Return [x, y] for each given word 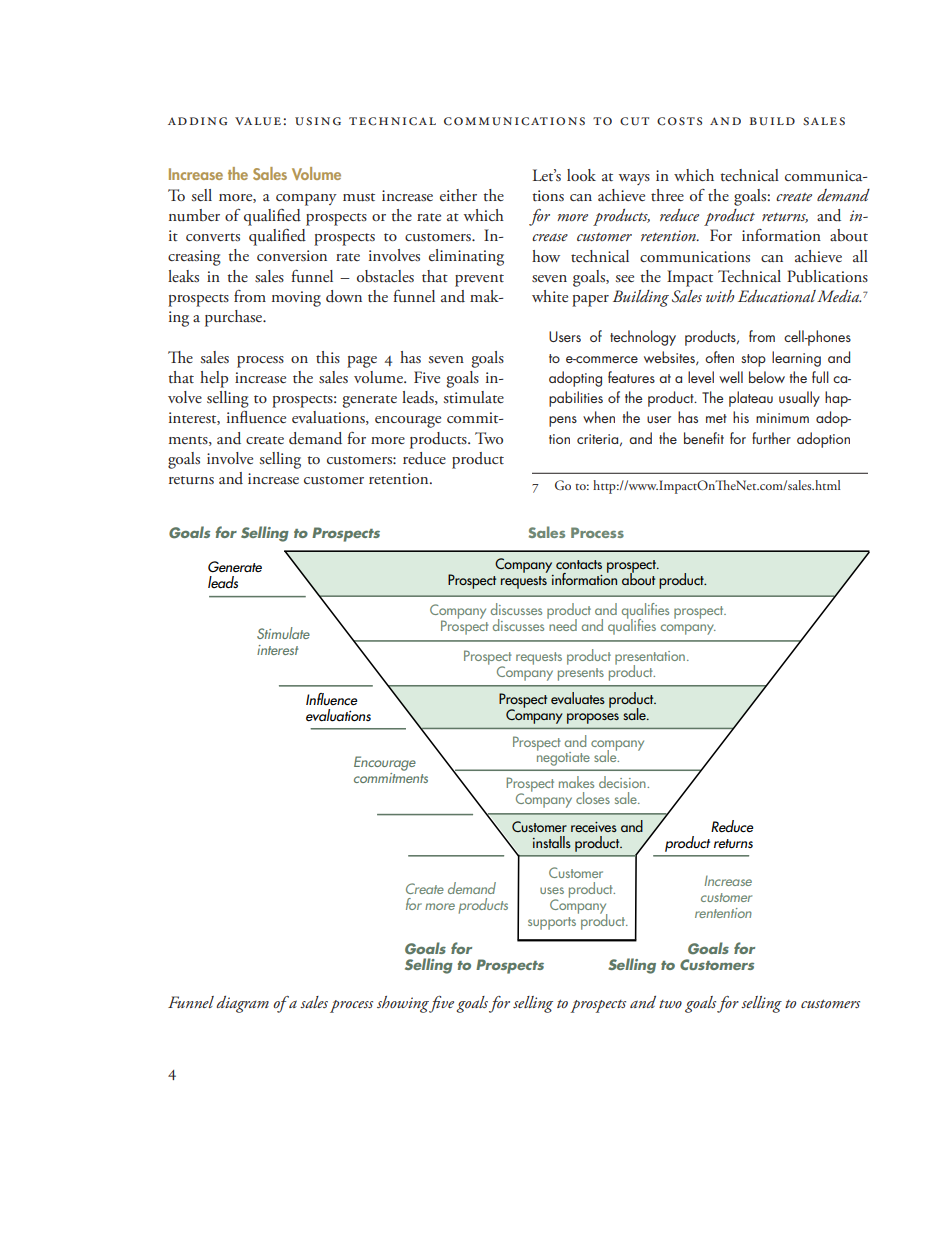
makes [576, 782]
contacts [579, 564]
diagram [243, 1004]
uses [552, 890]
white [550, 296]
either [458, 195]
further [771, 438]
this [328, 357]
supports [552, 923]
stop [753, 360]
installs [552, 842]
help [214, 379]
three [667, 195]
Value [258, 121]
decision [623, 782]
